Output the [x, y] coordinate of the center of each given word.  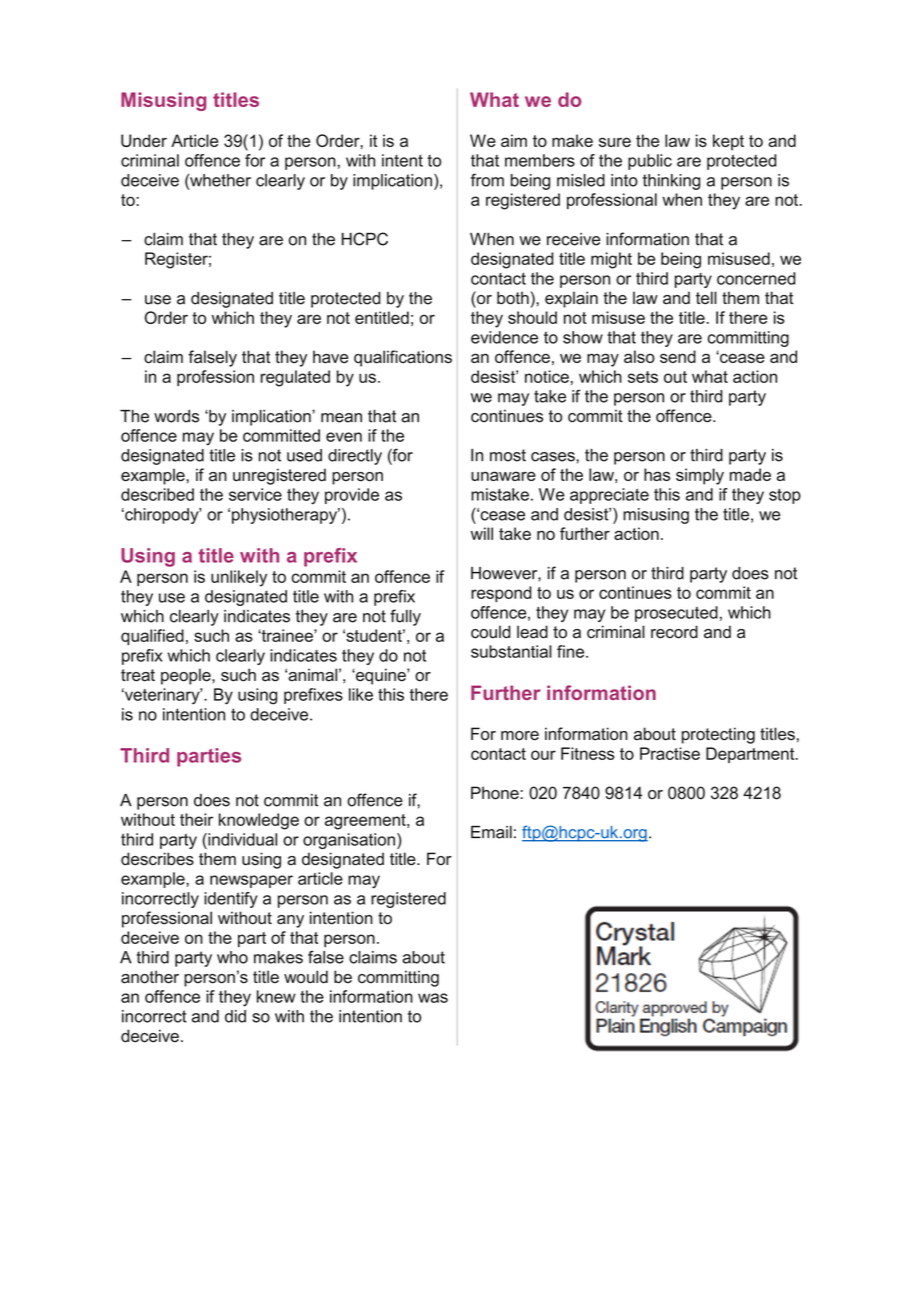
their [196, 819]
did [235, 1016]
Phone [496, 793]
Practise [670, 753]
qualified [152, 637]
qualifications [403, 358]
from [487, 180]
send [678, 356]
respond [501, 594]
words [176, 416]
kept [728, 142]
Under [144, 140]
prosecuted [676, 614]
